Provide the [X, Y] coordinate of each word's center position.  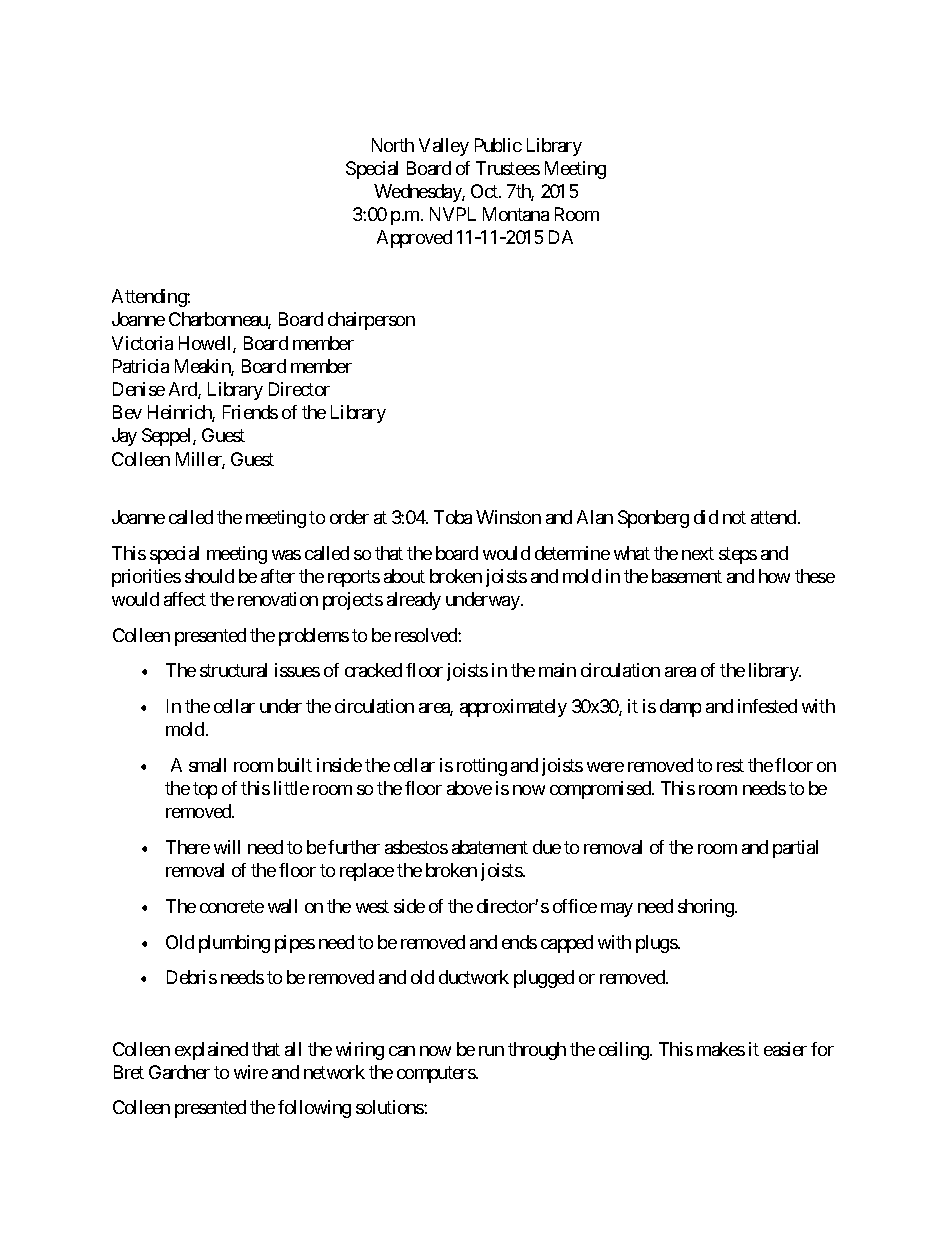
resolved [427, 635]
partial [795, 849]
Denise [139, 389]
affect [185, 599]
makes [721, 1049]
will [227, 847]
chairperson [371, 321]
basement [687, 576]
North [393, 145]
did [706, 517]
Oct [485, 191]
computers [436, 1074]
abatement [490, 847]
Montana [516, 214]
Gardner [179, 1072]
